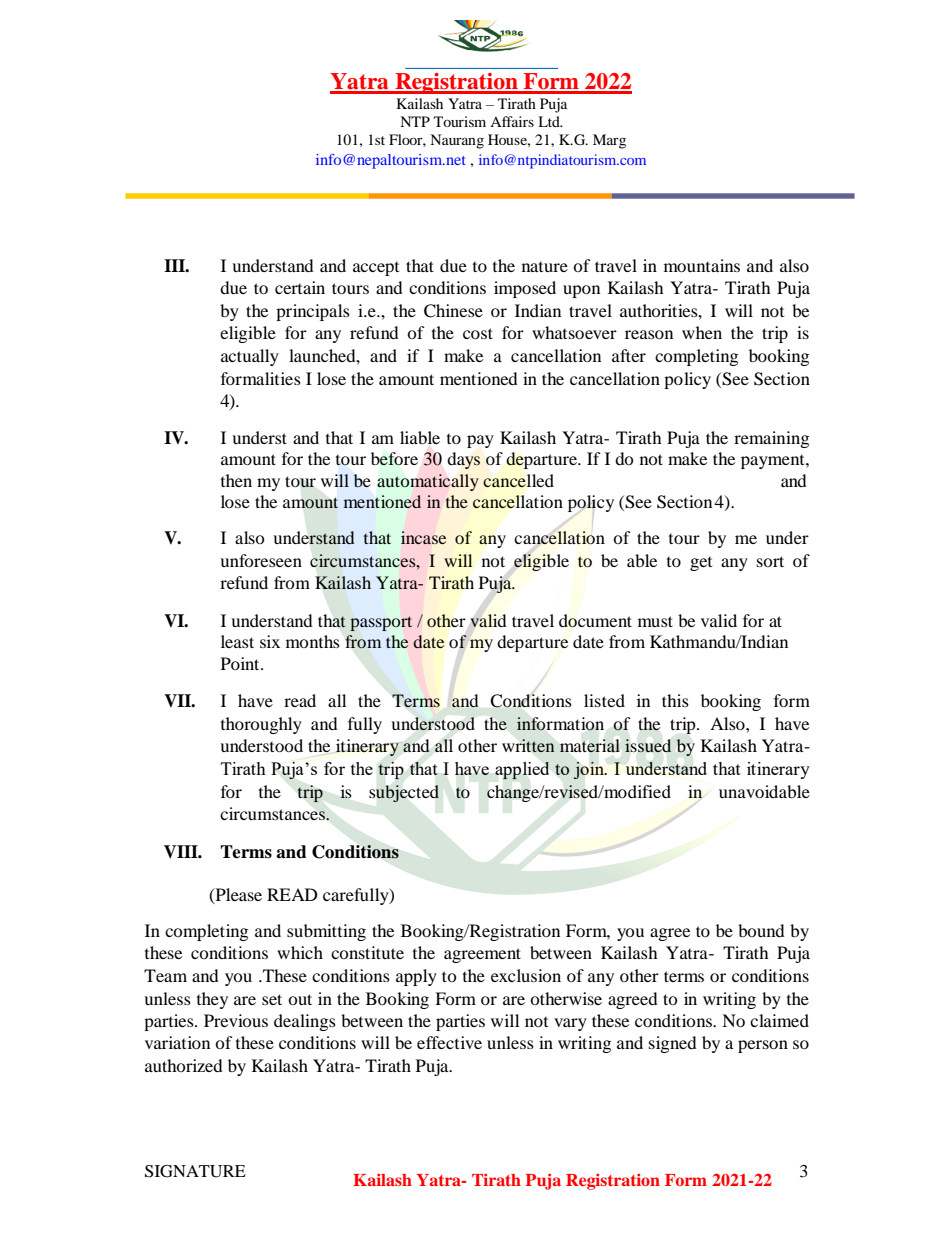  Describe the element at coordinates (648, 745) in the document. I see `issued` at that location.
